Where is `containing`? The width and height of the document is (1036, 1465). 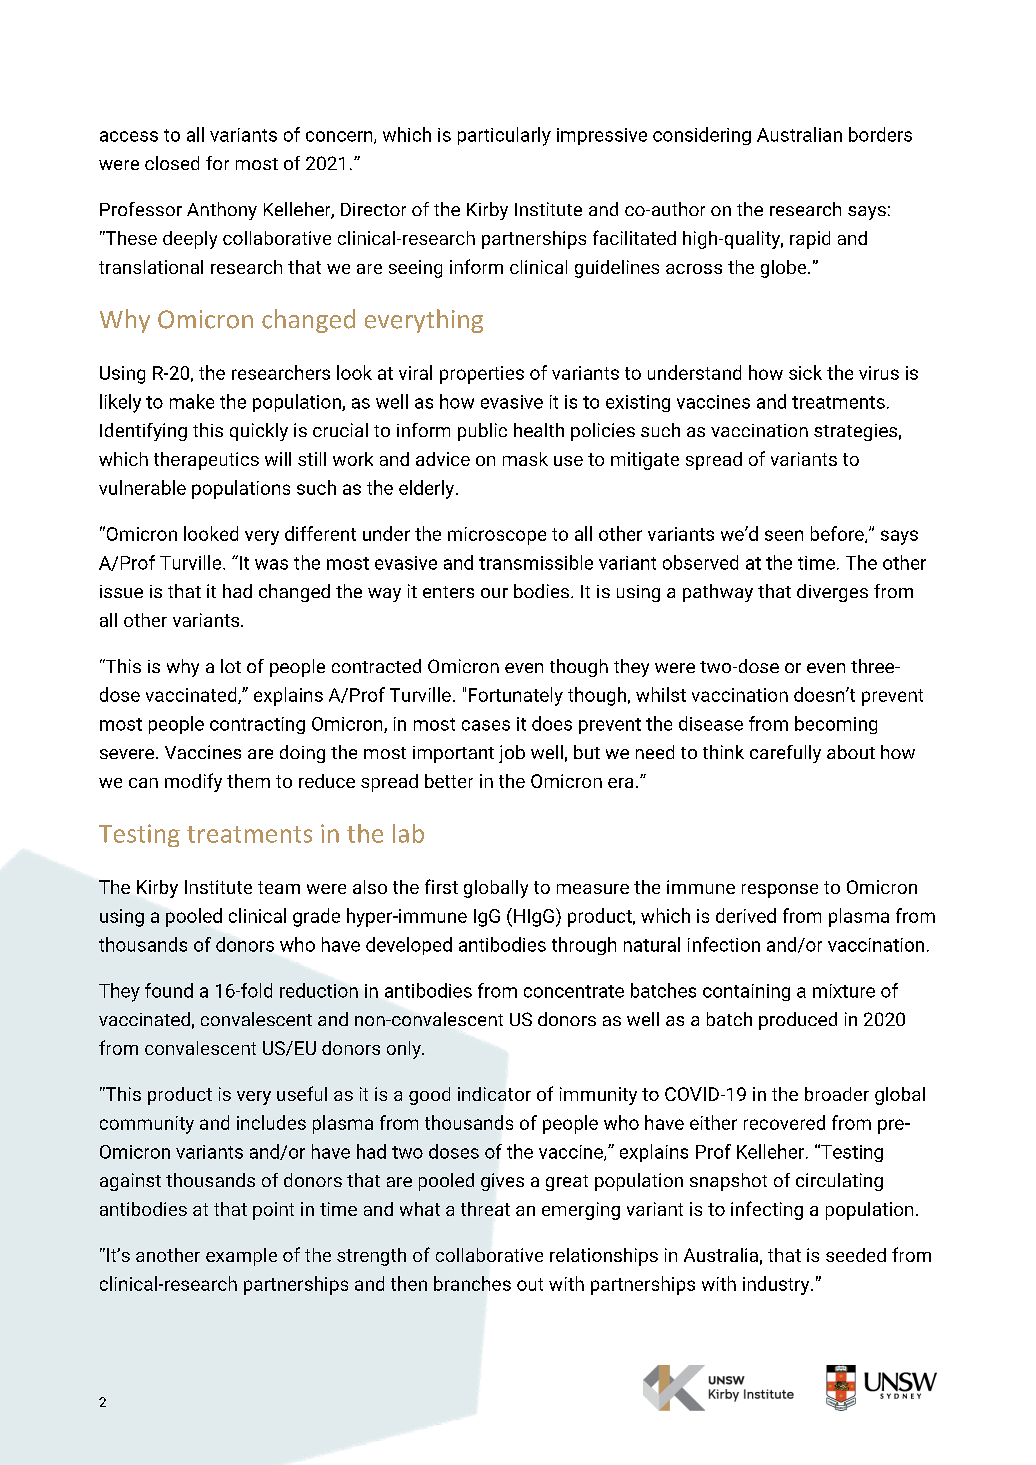 containing is located at coordinates (746, 992).
